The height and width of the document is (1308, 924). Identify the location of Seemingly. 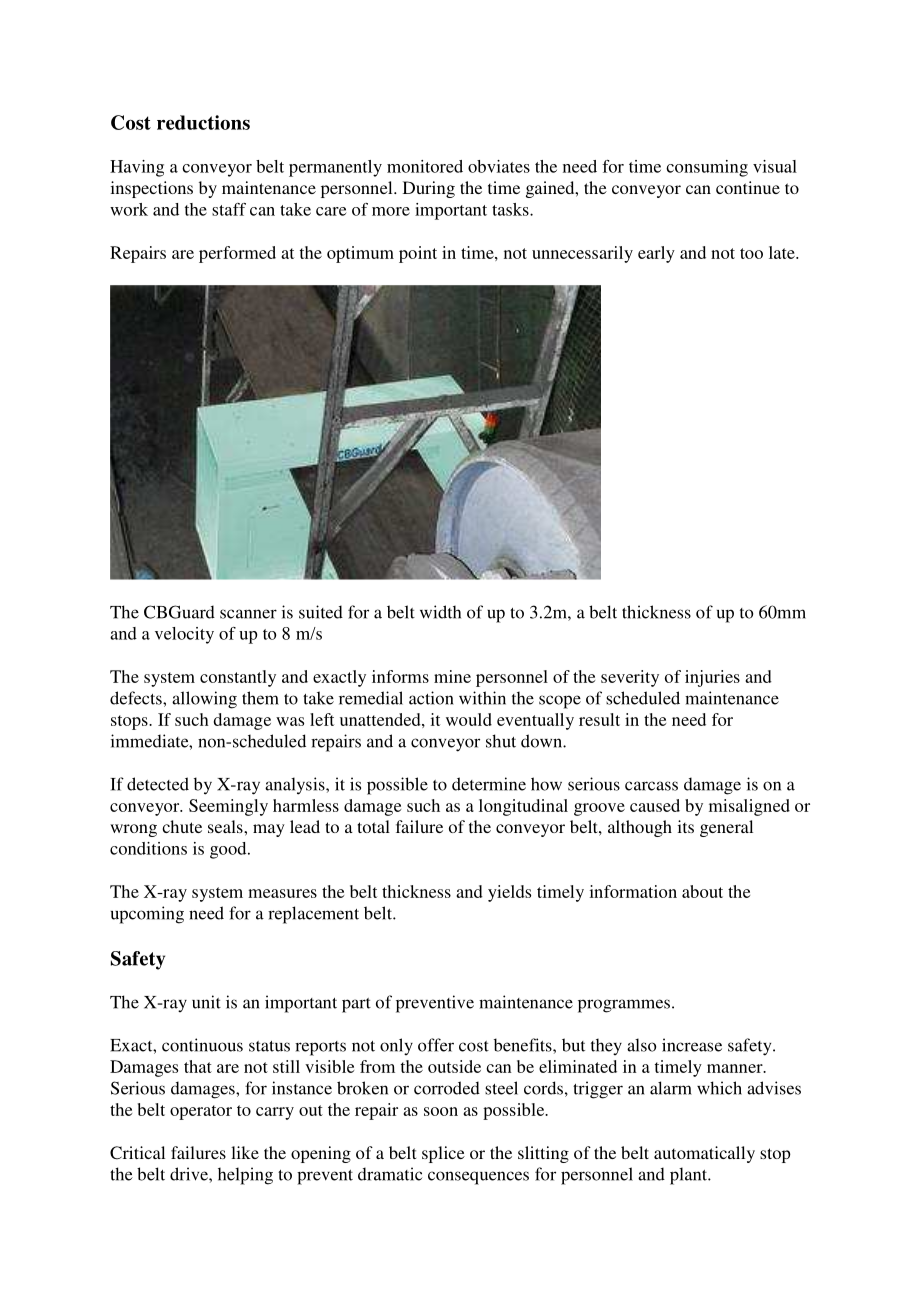
(228, 807).
